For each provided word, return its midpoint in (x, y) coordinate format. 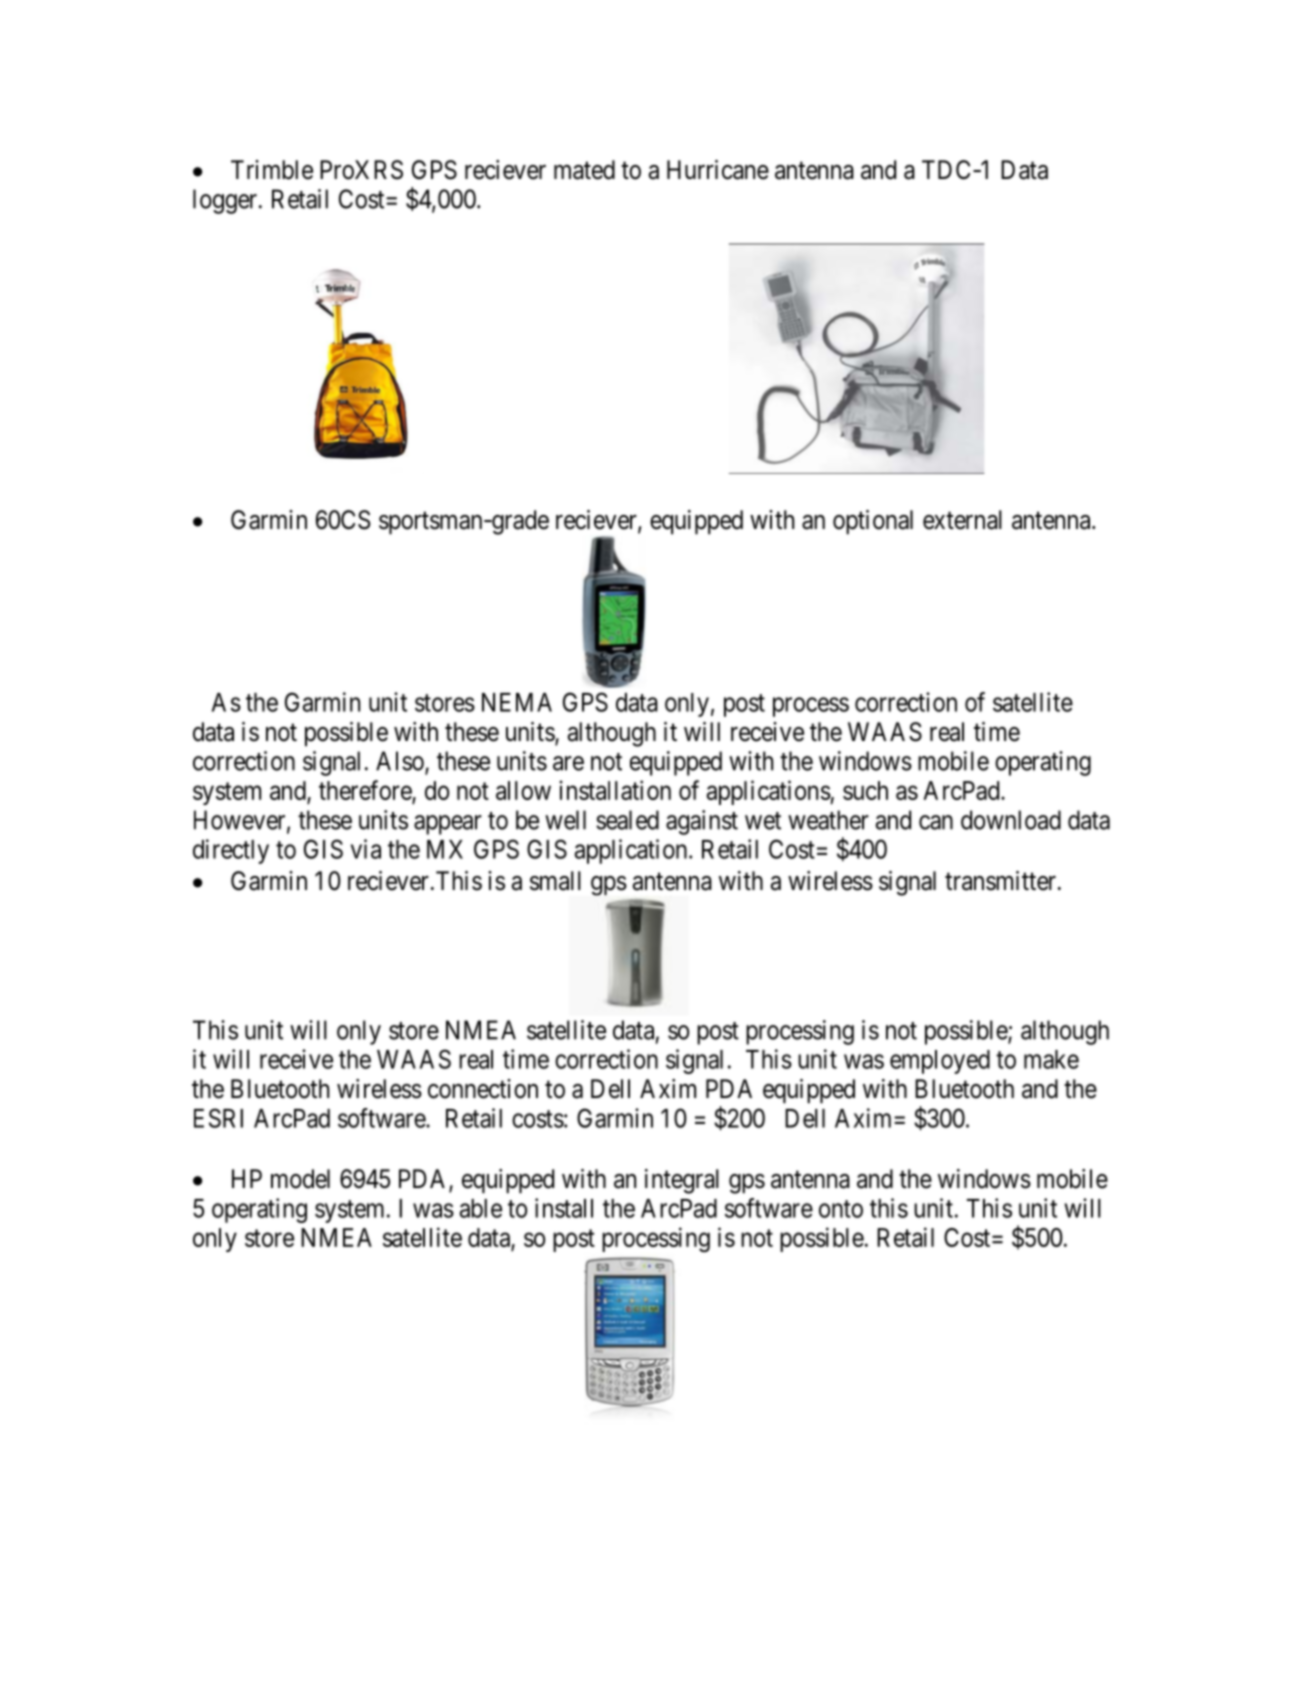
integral (682, 1181)
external (962, 520)
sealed (627, 820)
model (300, 1179)
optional (873, 522)
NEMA (517, 702)
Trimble (272, 170)
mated (584, 170)
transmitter (1002, 881)
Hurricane (718, 170)
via (366, 849)
